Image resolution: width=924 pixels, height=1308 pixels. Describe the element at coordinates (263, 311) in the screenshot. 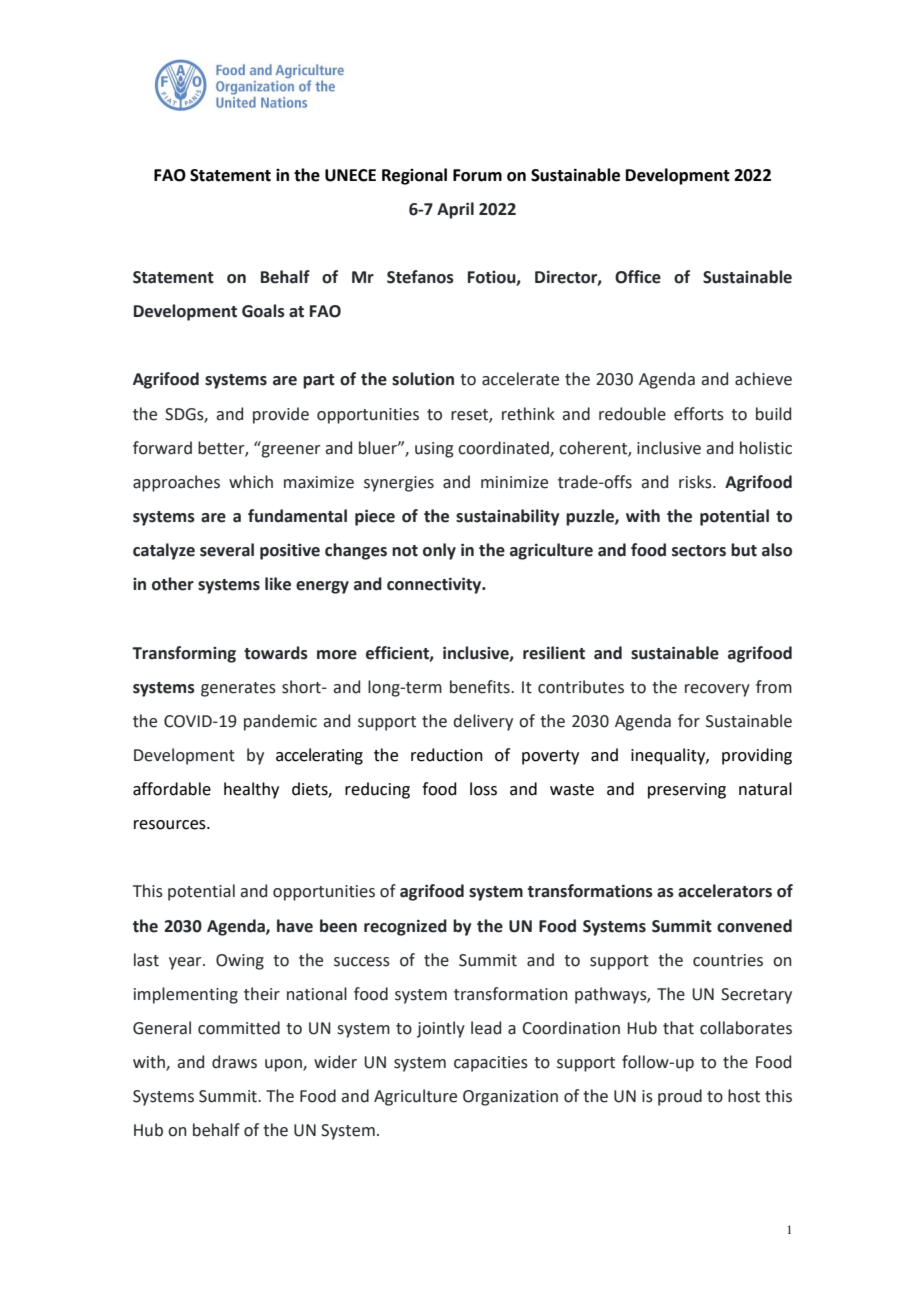

I see `Goals` at that location.
